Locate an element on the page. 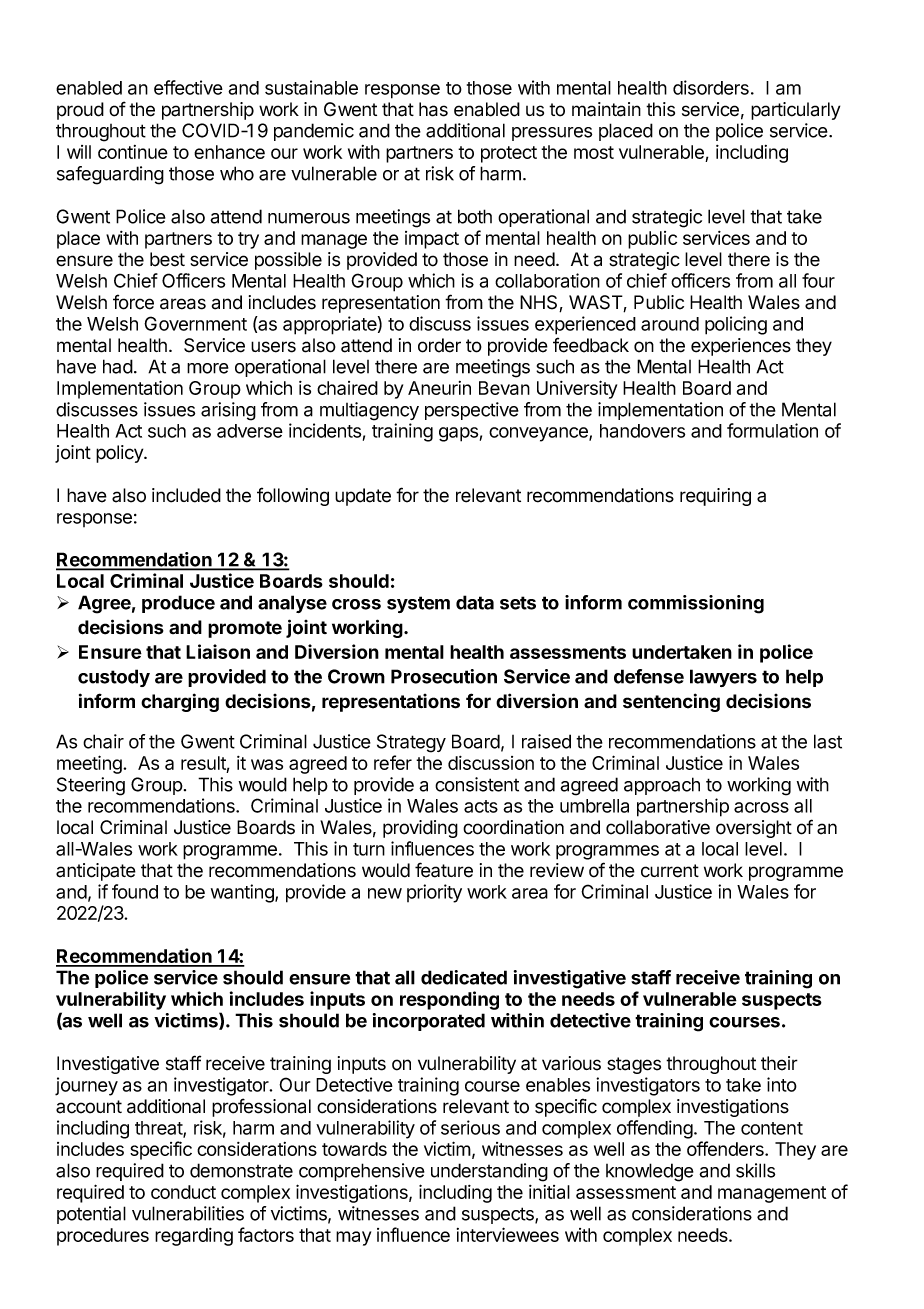 The image size is (924, 1309). has is located at coordinates (433, 109).
